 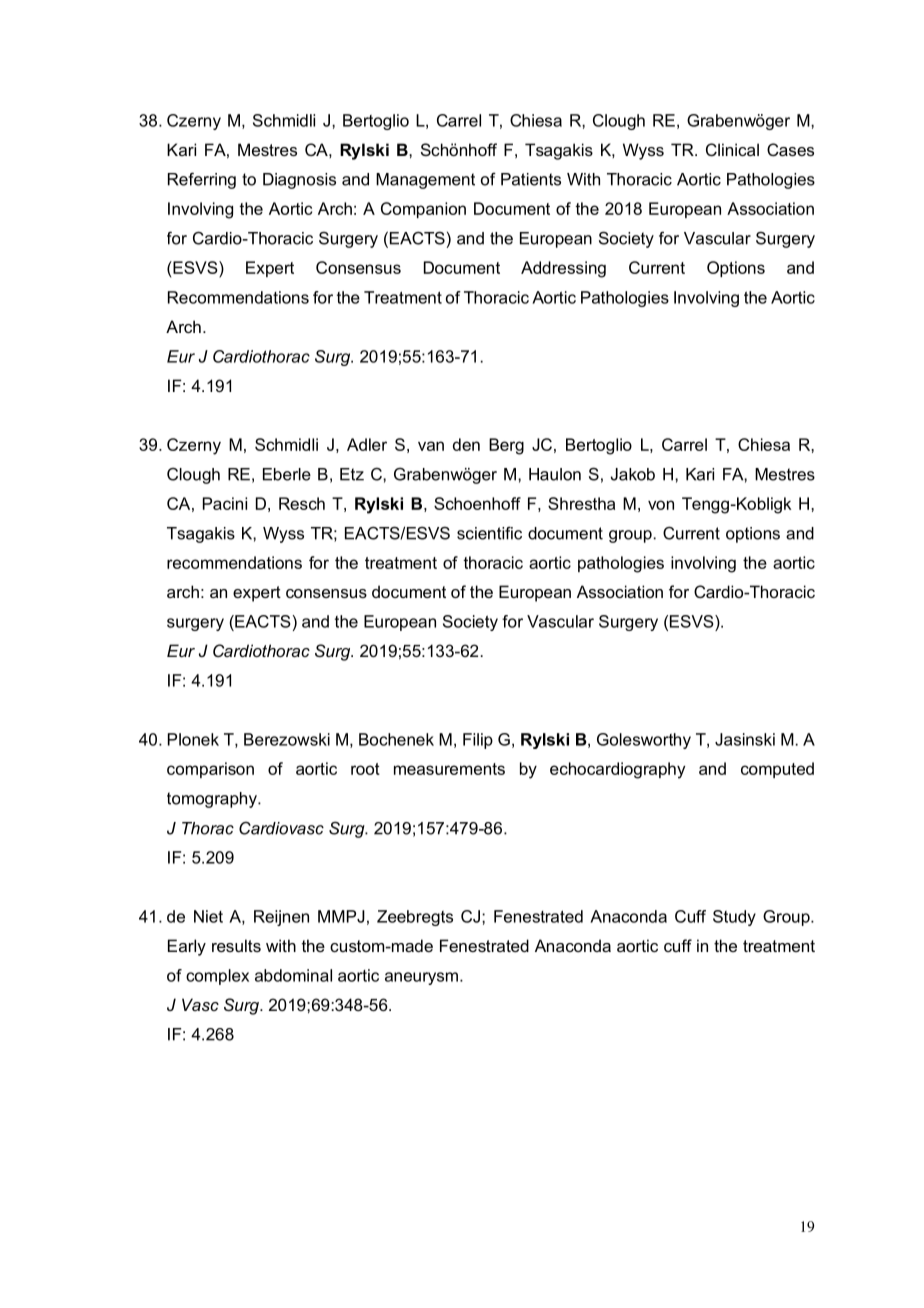 I want to click on von, so click(x=661, y=505).
